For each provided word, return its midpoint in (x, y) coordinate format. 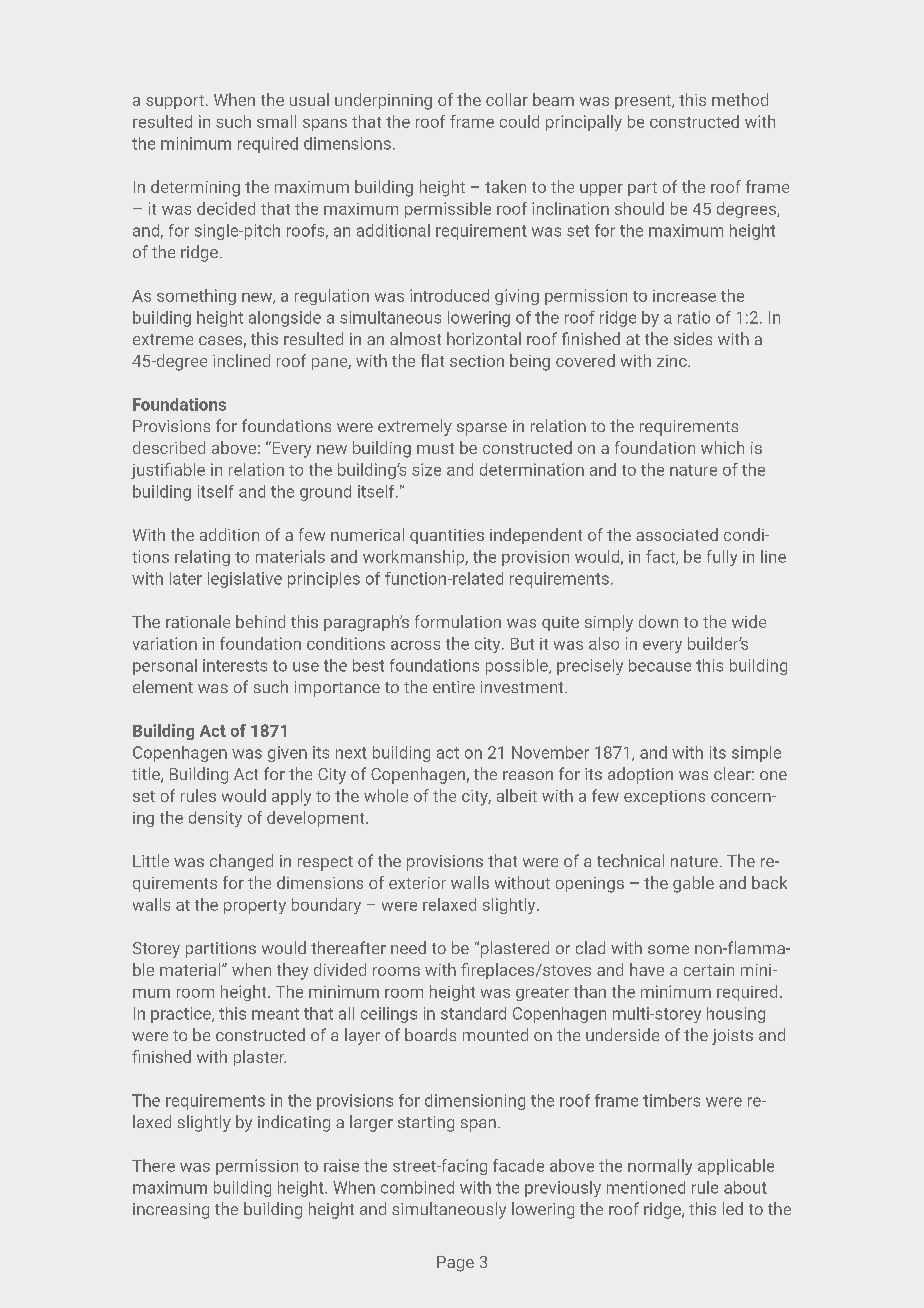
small (276, 121)
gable (693, 884)
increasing (171, 1211)
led (733, 1208)
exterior (417, 883)
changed (241, 862)
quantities (447, 536)
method (740, 99)
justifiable (168, 471)
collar (507, 99)
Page (455, 1264)
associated (677, 534)
